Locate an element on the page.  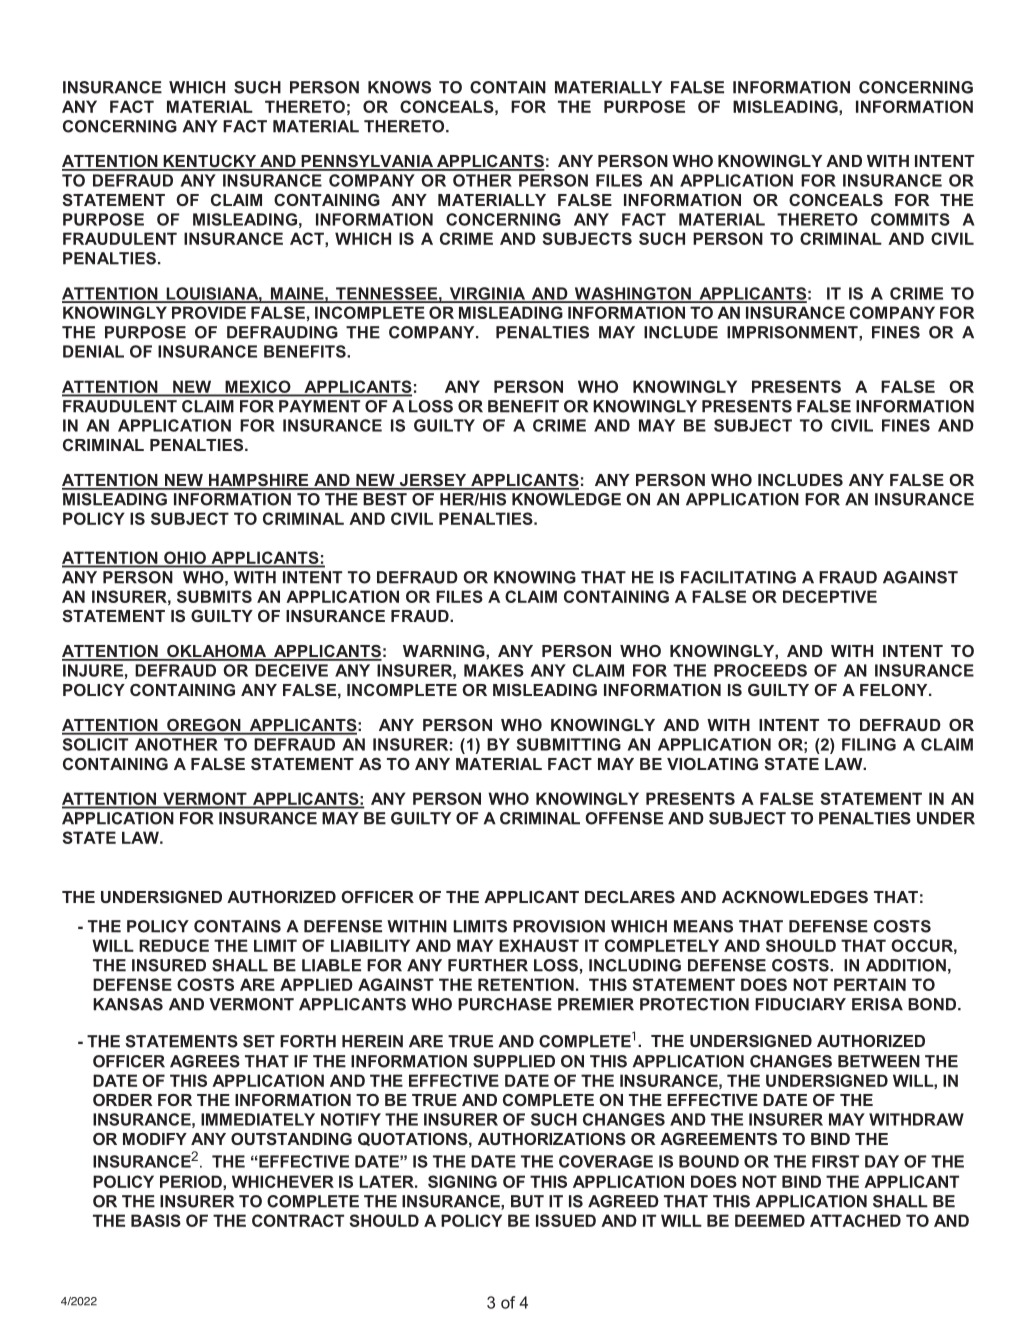
BASIS is located at coordinates (156, 1220).
